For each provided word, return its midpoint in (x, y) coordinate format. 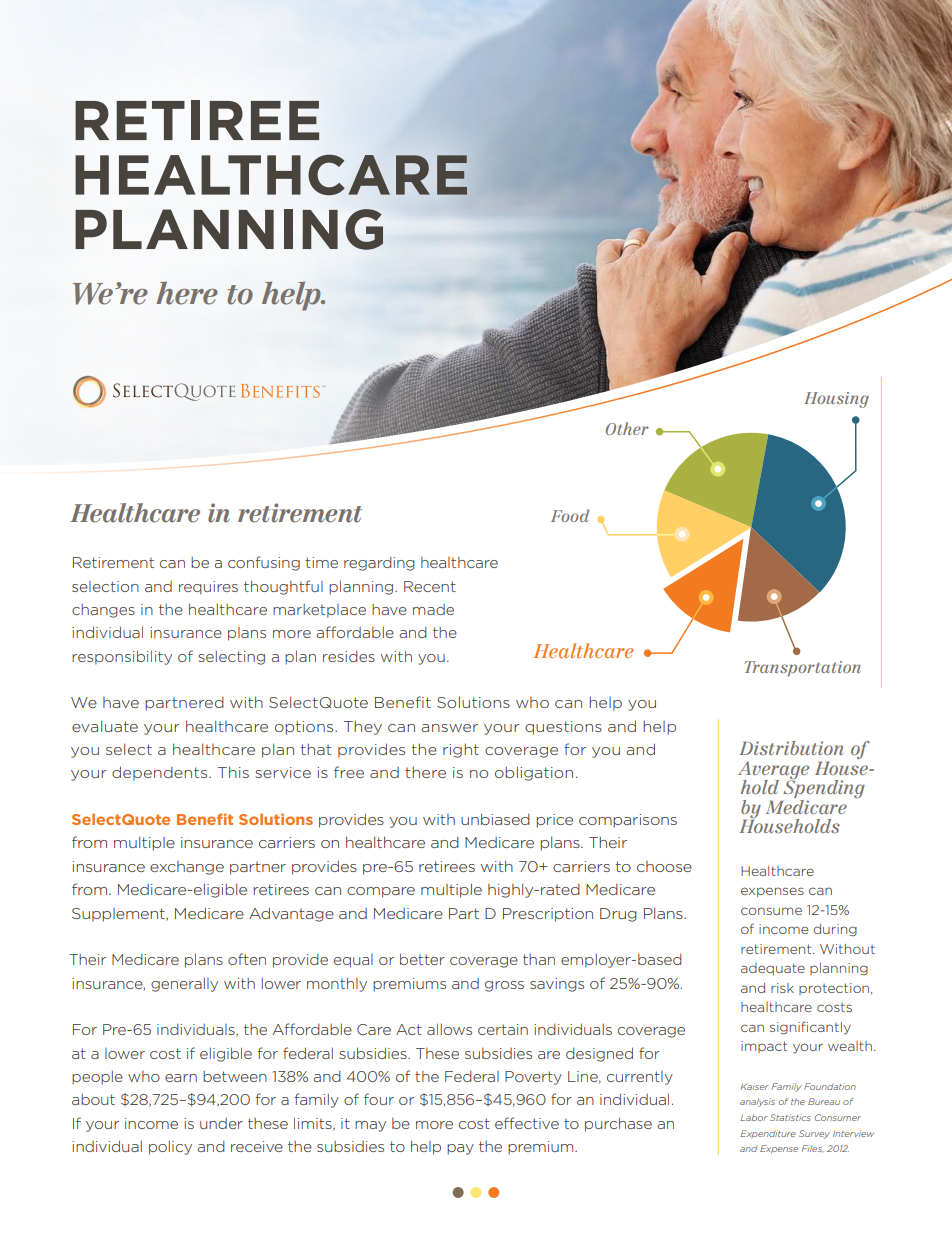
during (835, 930)
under (221, 1123)
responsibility (122, 657)
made (433, 609)
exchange (187, 868)
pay (460, 1149)
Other (627, 428)
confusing (264, 563)
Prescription (548, 915)
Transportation (802, 669)
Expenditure (768, 1134)
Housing (836, 400)
